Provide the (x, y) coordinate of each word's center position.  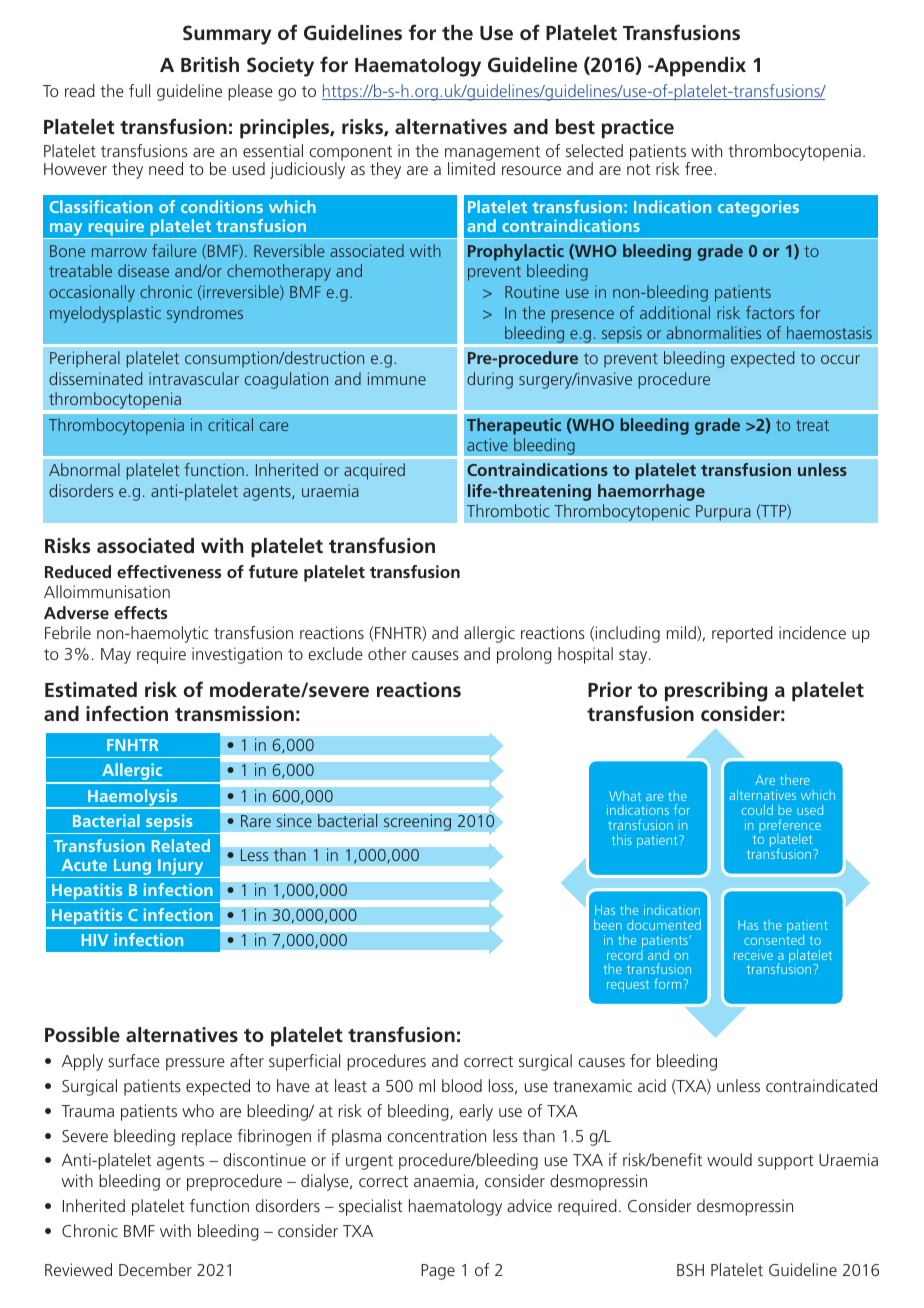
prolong (524, 655)
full (139, 90)
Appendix (699, 67)
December (155, 1269)
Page (438, 1272)
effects (140, 612)
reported (742, 634)
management (492, 154)
